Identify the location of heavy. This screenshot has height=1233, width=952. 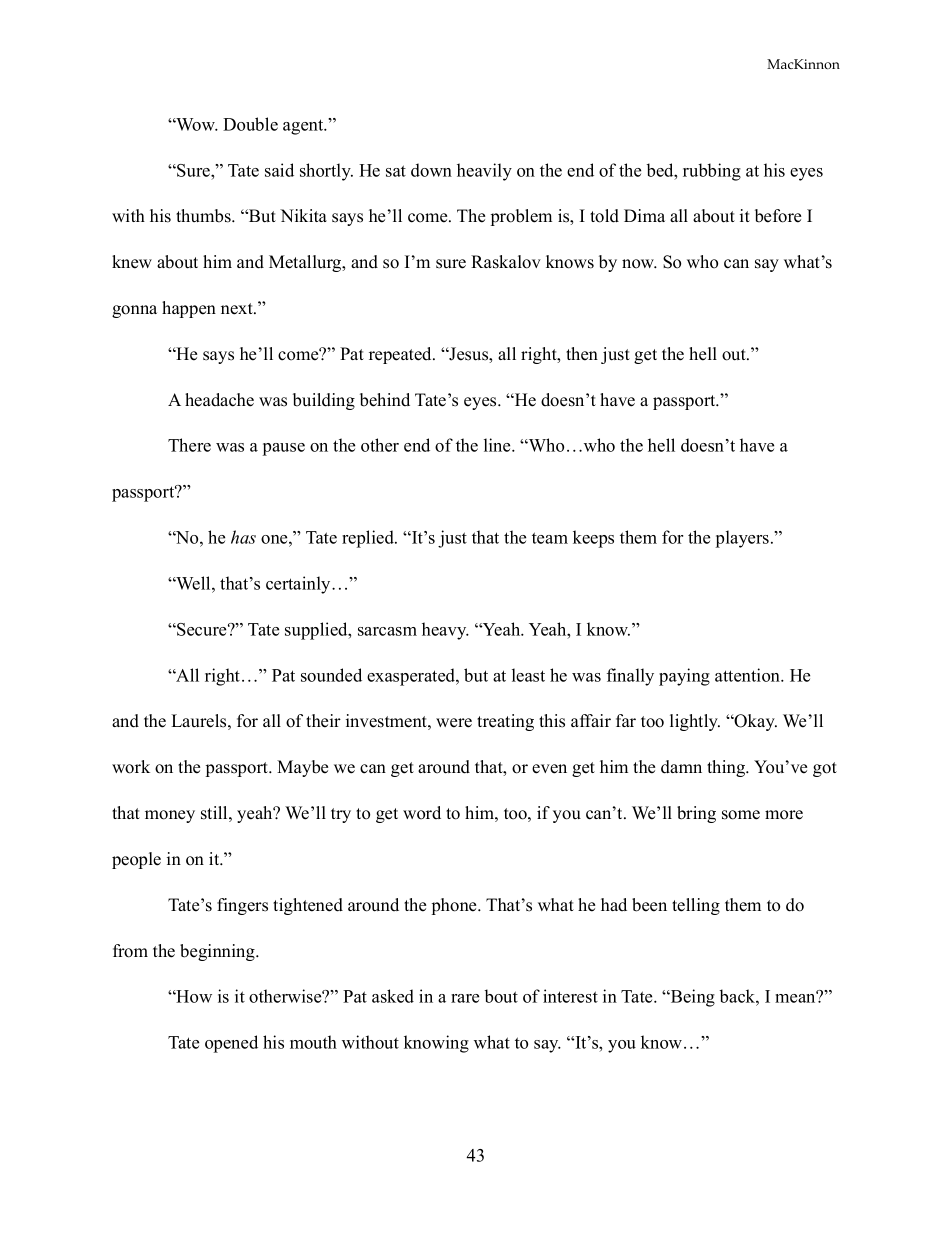
(445, 631).
